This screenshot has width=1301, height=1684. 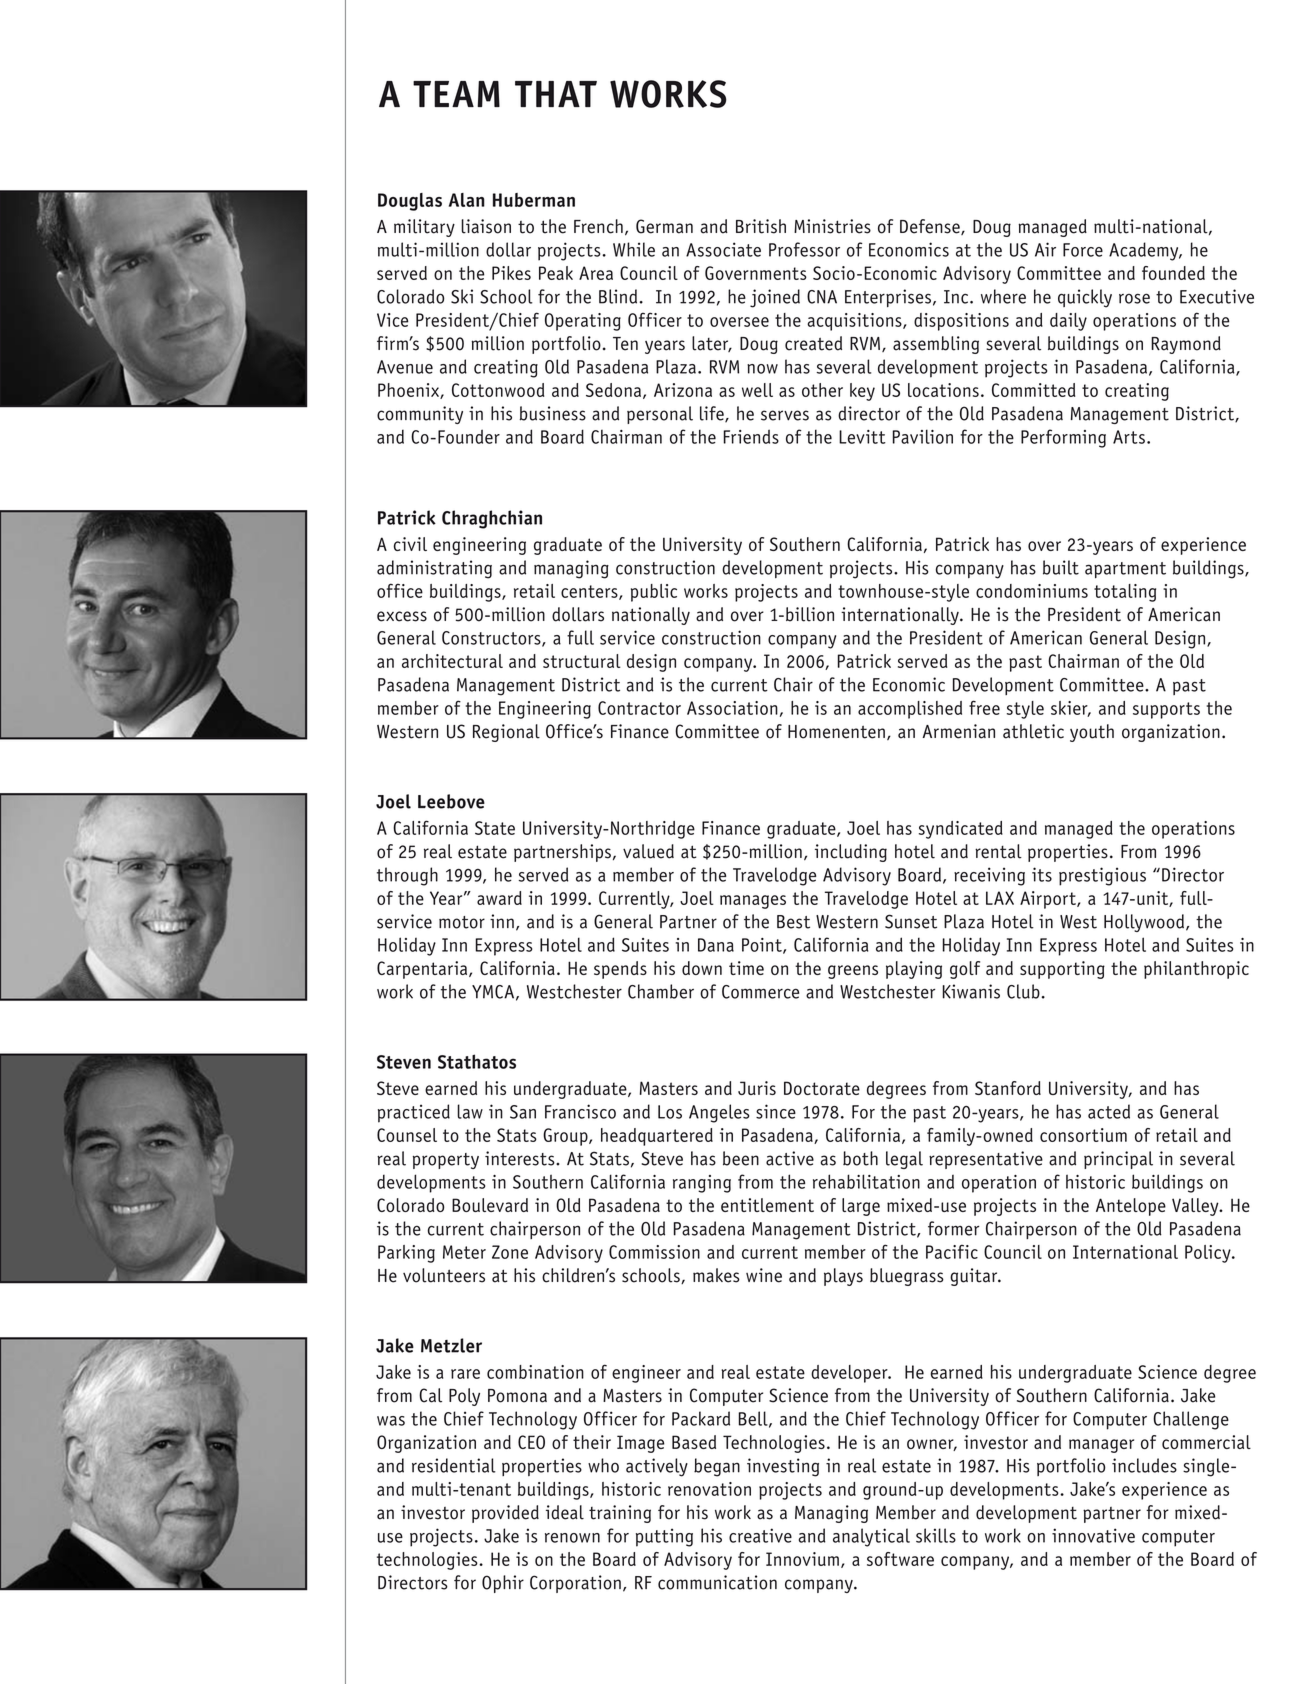 What do you see at coordinates (1102, 876) in the screenshot?
I see `prestigious` at bounding box center [1102, 876].
